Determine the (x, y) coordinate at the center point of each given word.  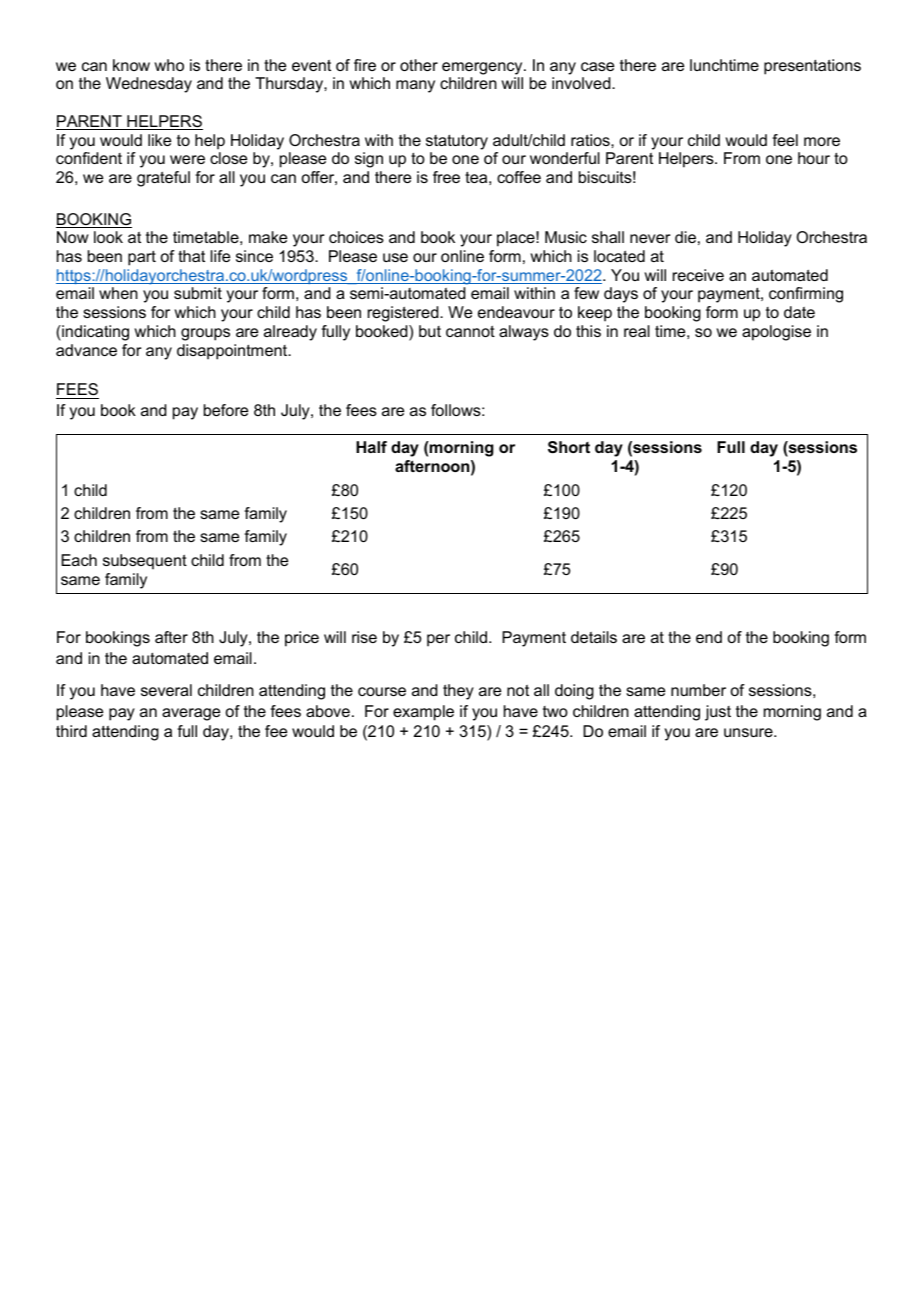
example (423, 713)
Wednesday (149, 85)
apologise (776, 333)
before (226, 410)
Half (371, 447)
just (718, 713)
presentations (812, 67)
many (415, 86)
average (191, 714)
